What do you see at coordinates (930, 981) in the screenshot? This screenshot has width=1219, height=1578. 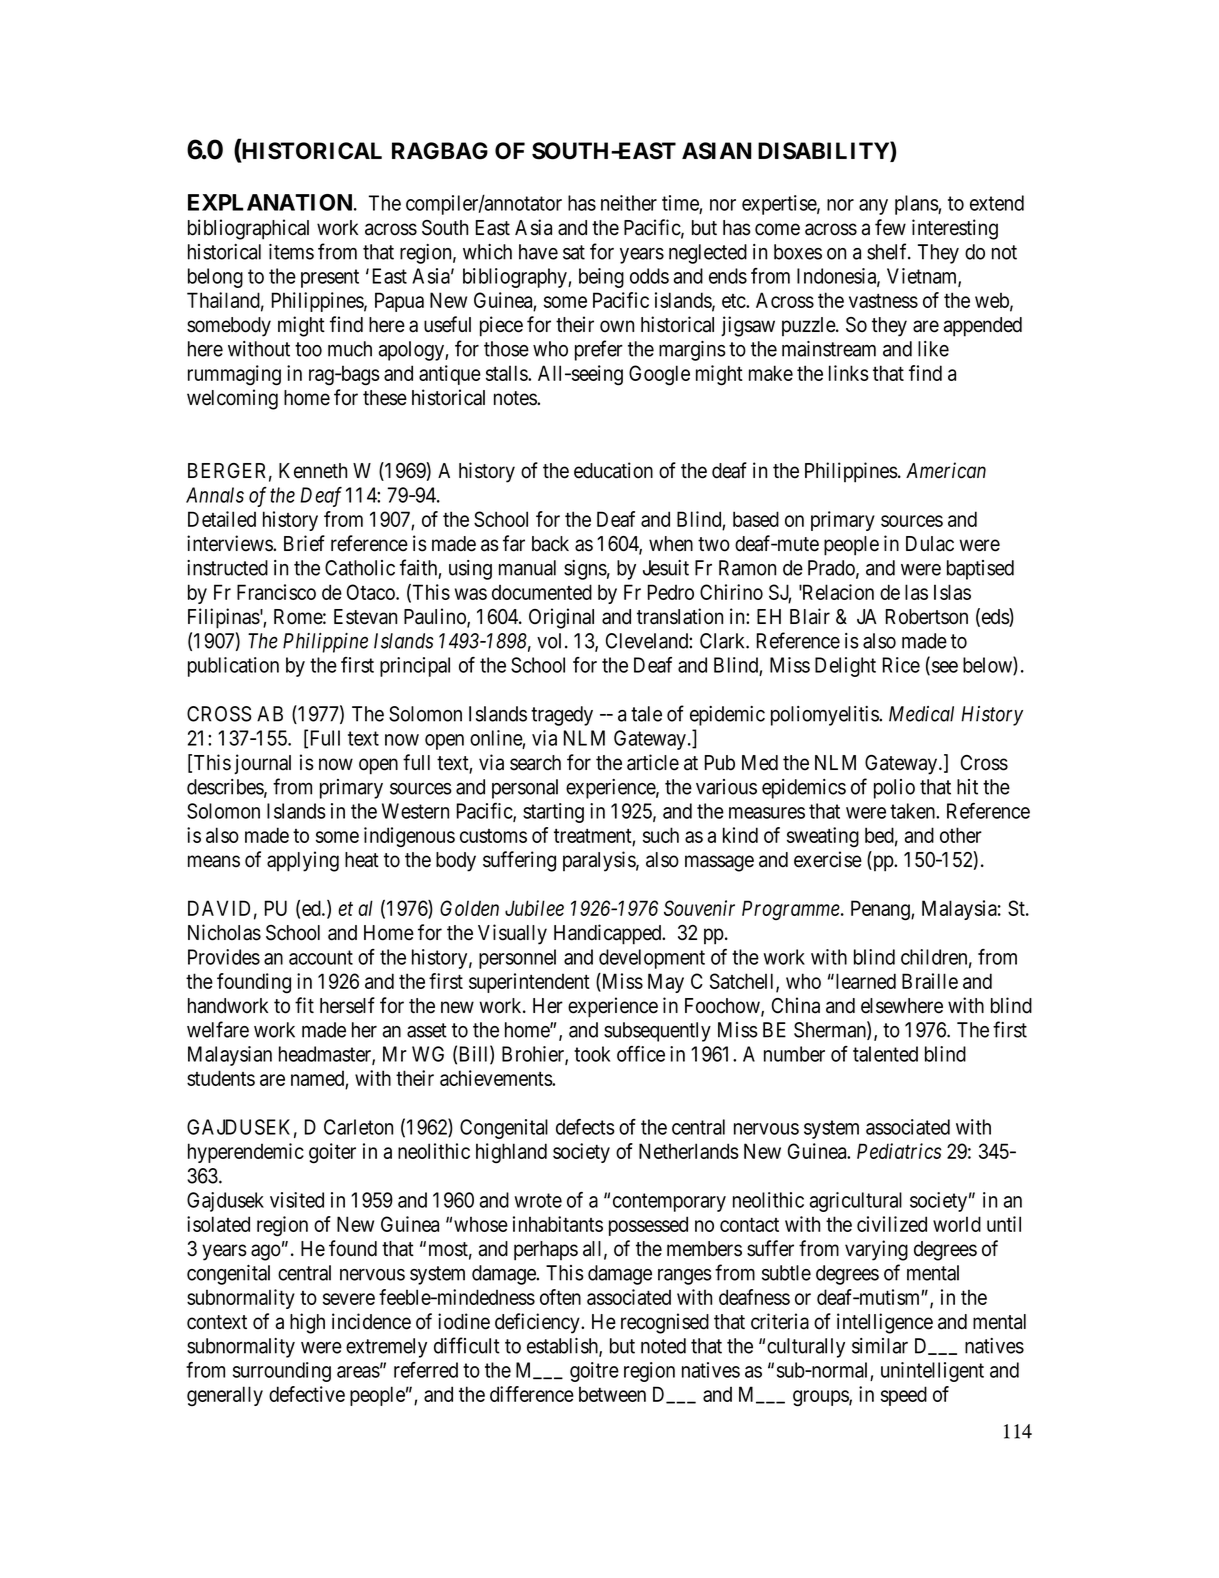 I see `Braille` at bounding box center [930, 981].
